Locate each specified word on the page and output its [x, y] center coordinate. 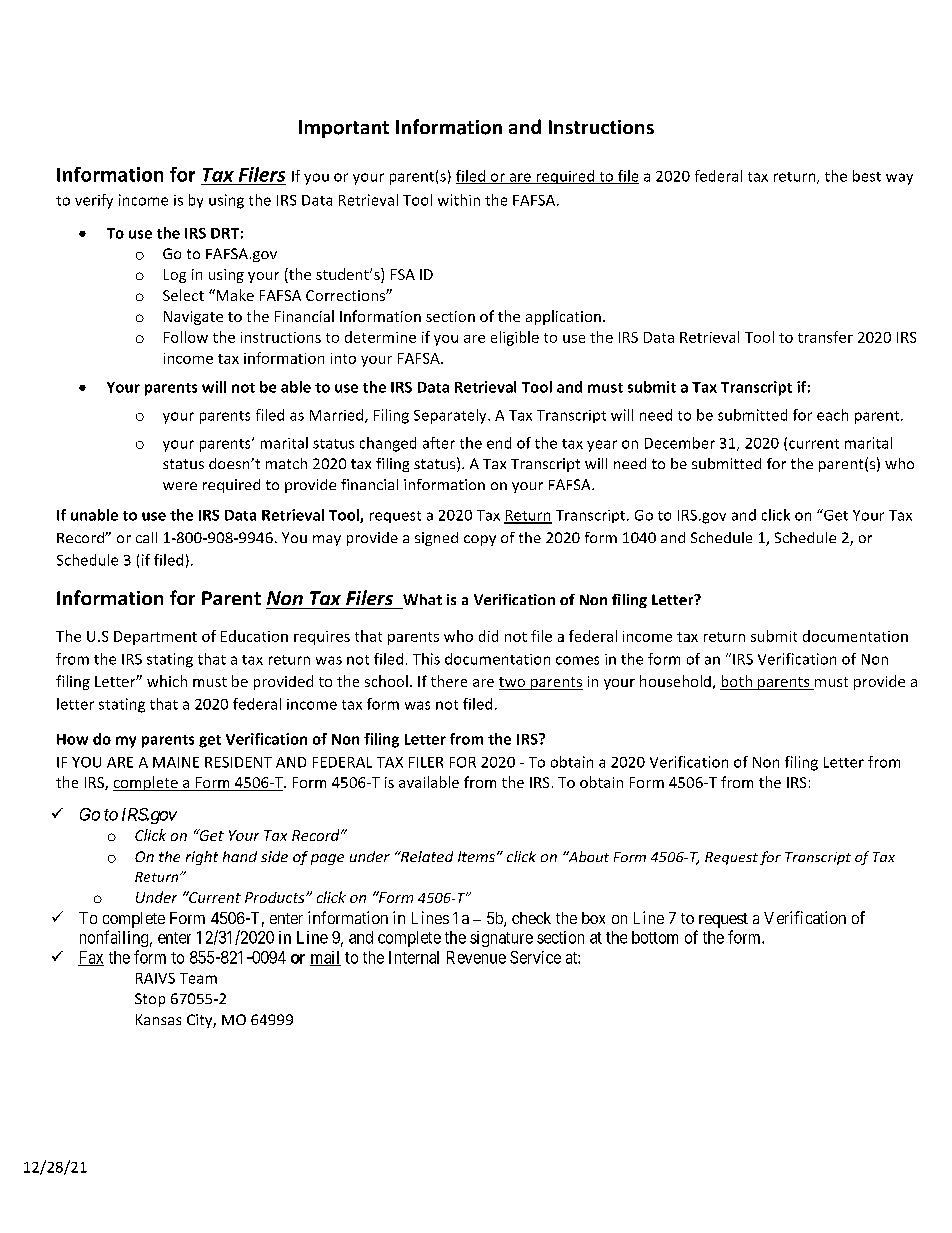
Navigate [193, 318]
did [488, 636]
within [459, 200]
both [737, 682]
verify [94, 201]
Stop [150, 1000]
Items [478, 856]
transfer [825, 337]
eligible [515, 338]
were [180, 486]
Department [155, 638]
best [867, 176]
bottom [655, 937]
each [832, 415]
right [202, 858]
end [499, 443]
